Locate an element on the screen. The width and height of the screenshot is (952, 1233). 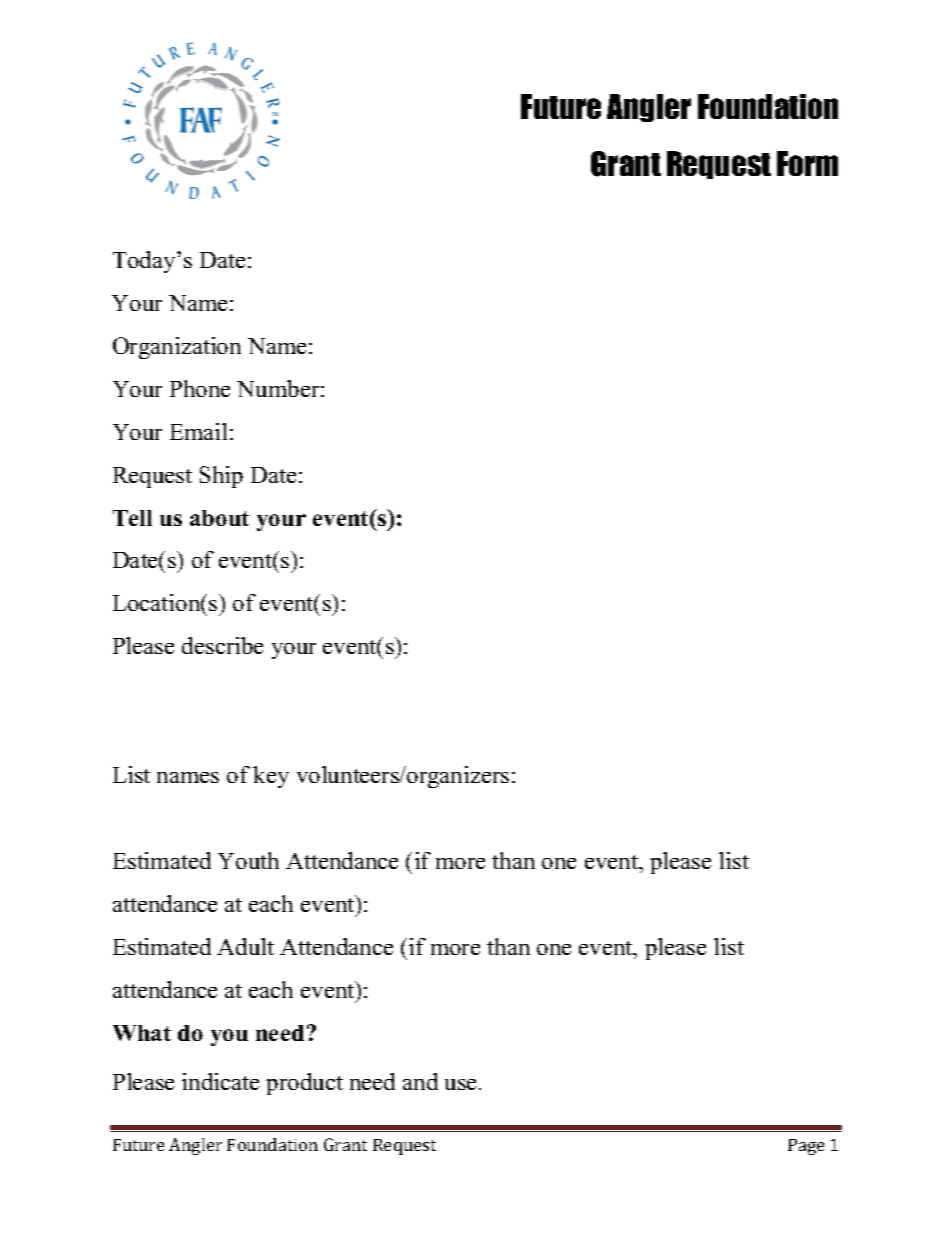
Adult is located at coordinates (245, 946).
